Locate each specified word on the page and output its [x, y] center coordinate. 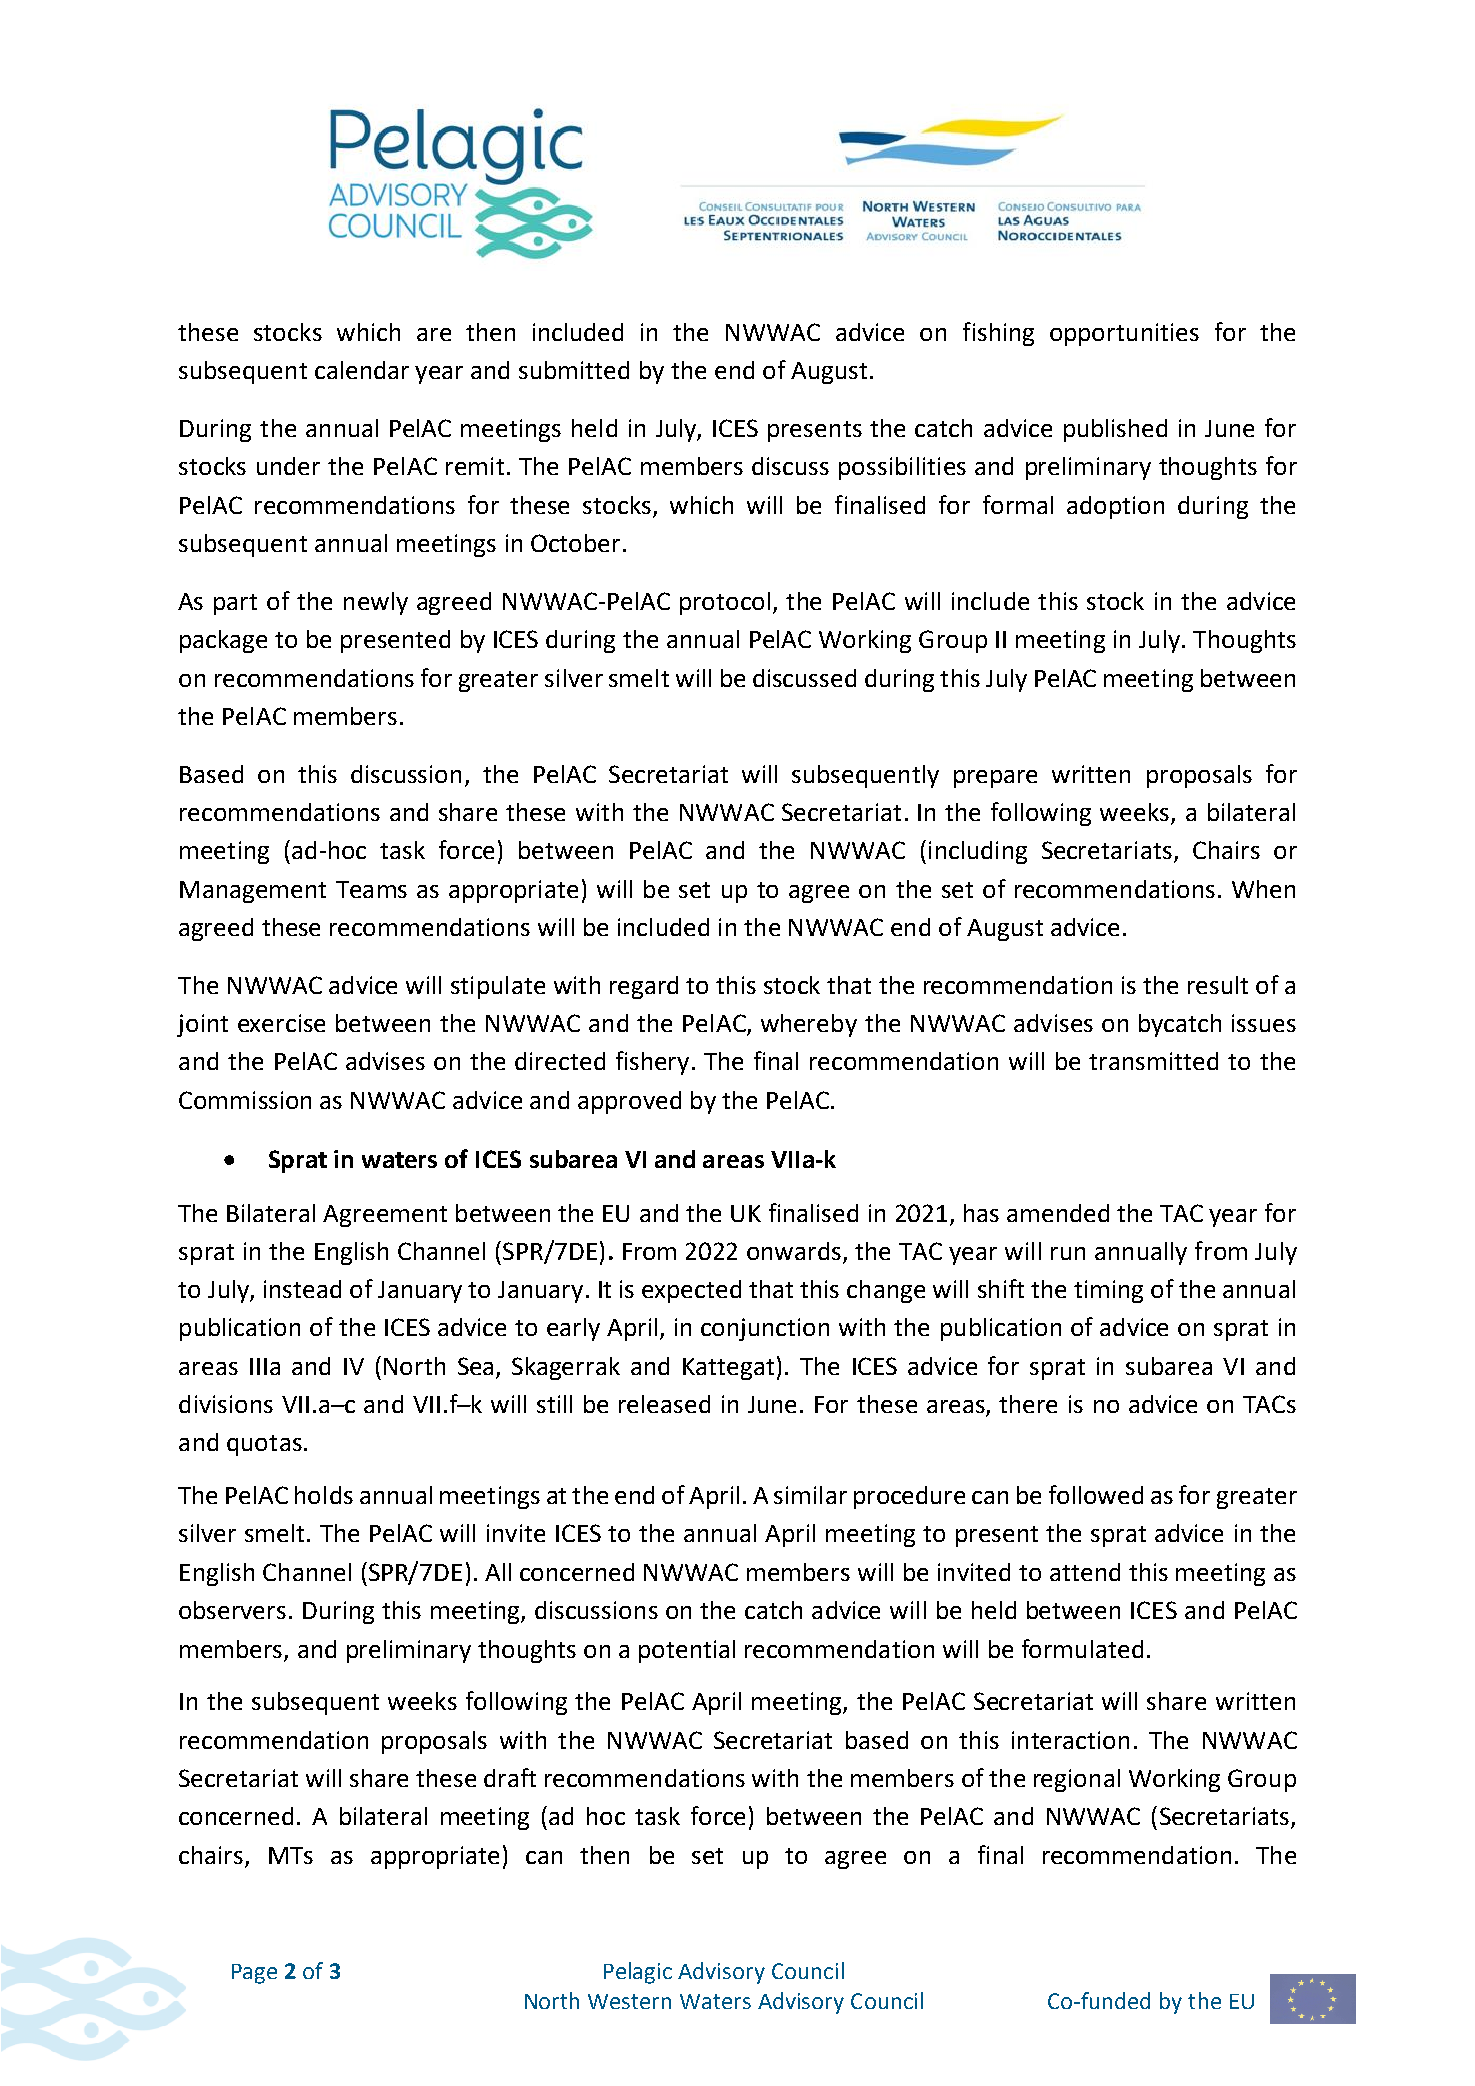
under [288, 466]
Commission [245, 1100]
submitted [574, 370]
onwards [795, 1252]
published [1115, 430]
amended [1058, 1213]
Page [254, 1974]
